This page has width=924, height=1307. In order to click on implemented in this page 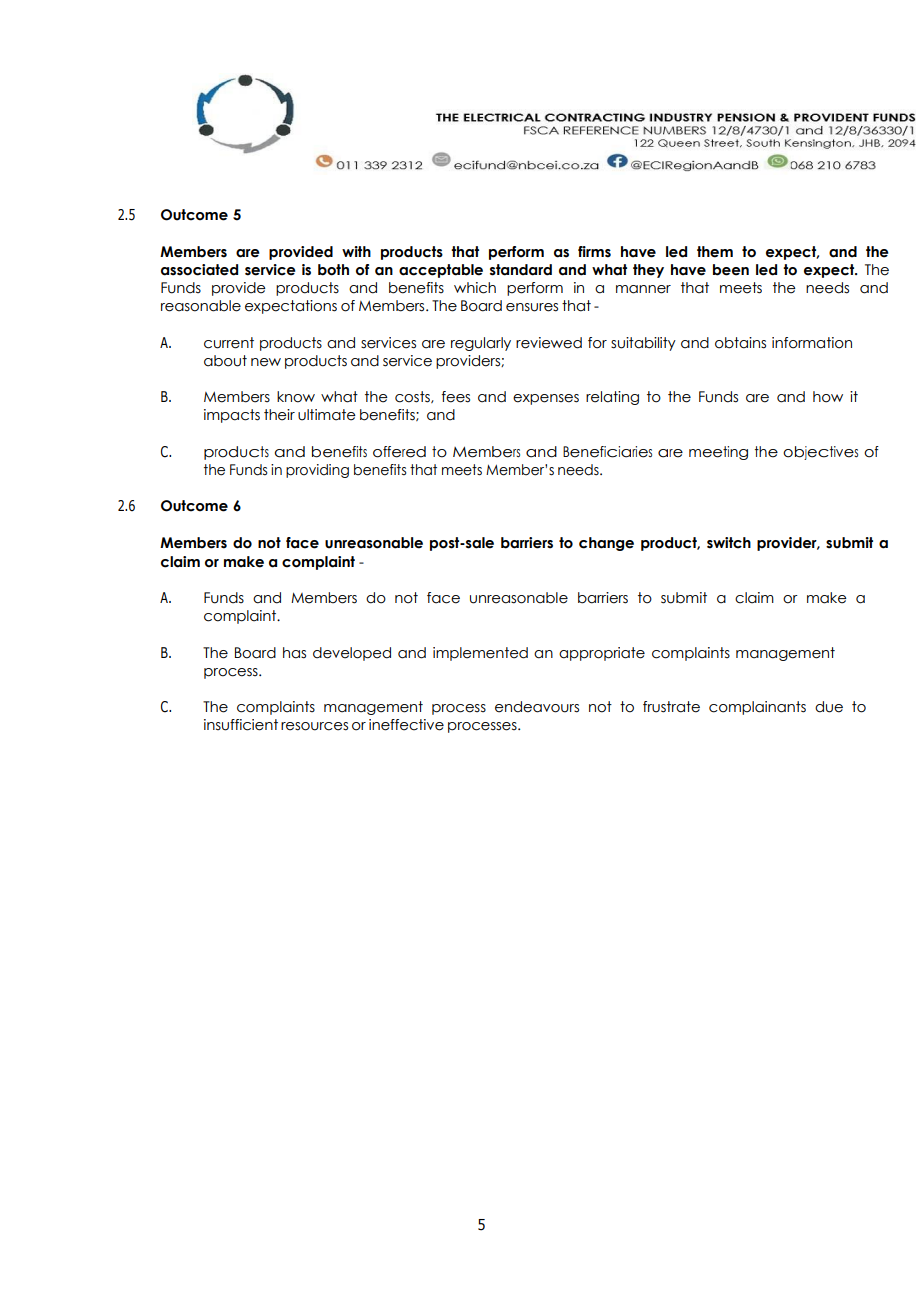, I will do `click(480, 654)`.
